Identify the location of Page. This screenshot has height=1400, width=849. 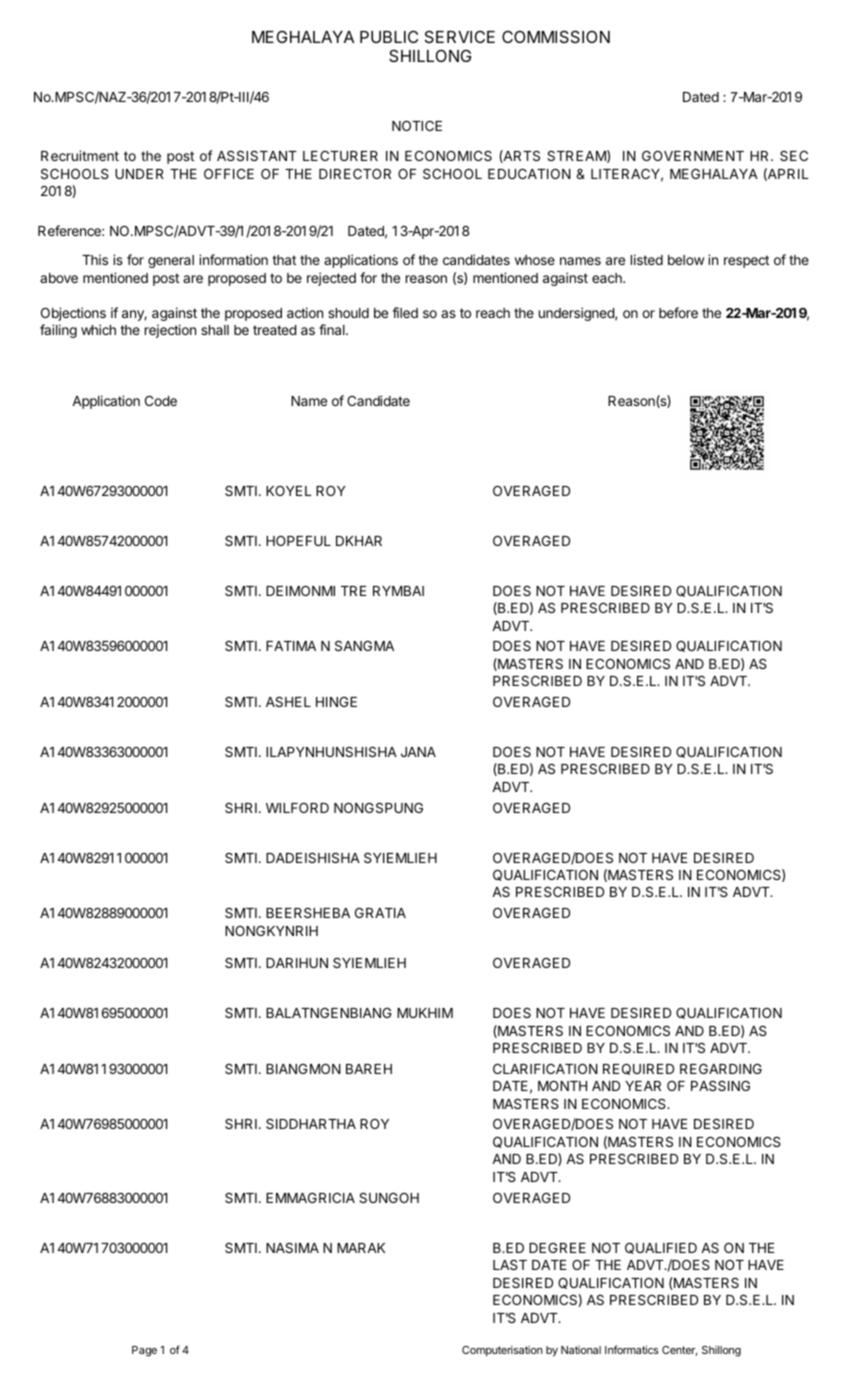
(144, 1351).
